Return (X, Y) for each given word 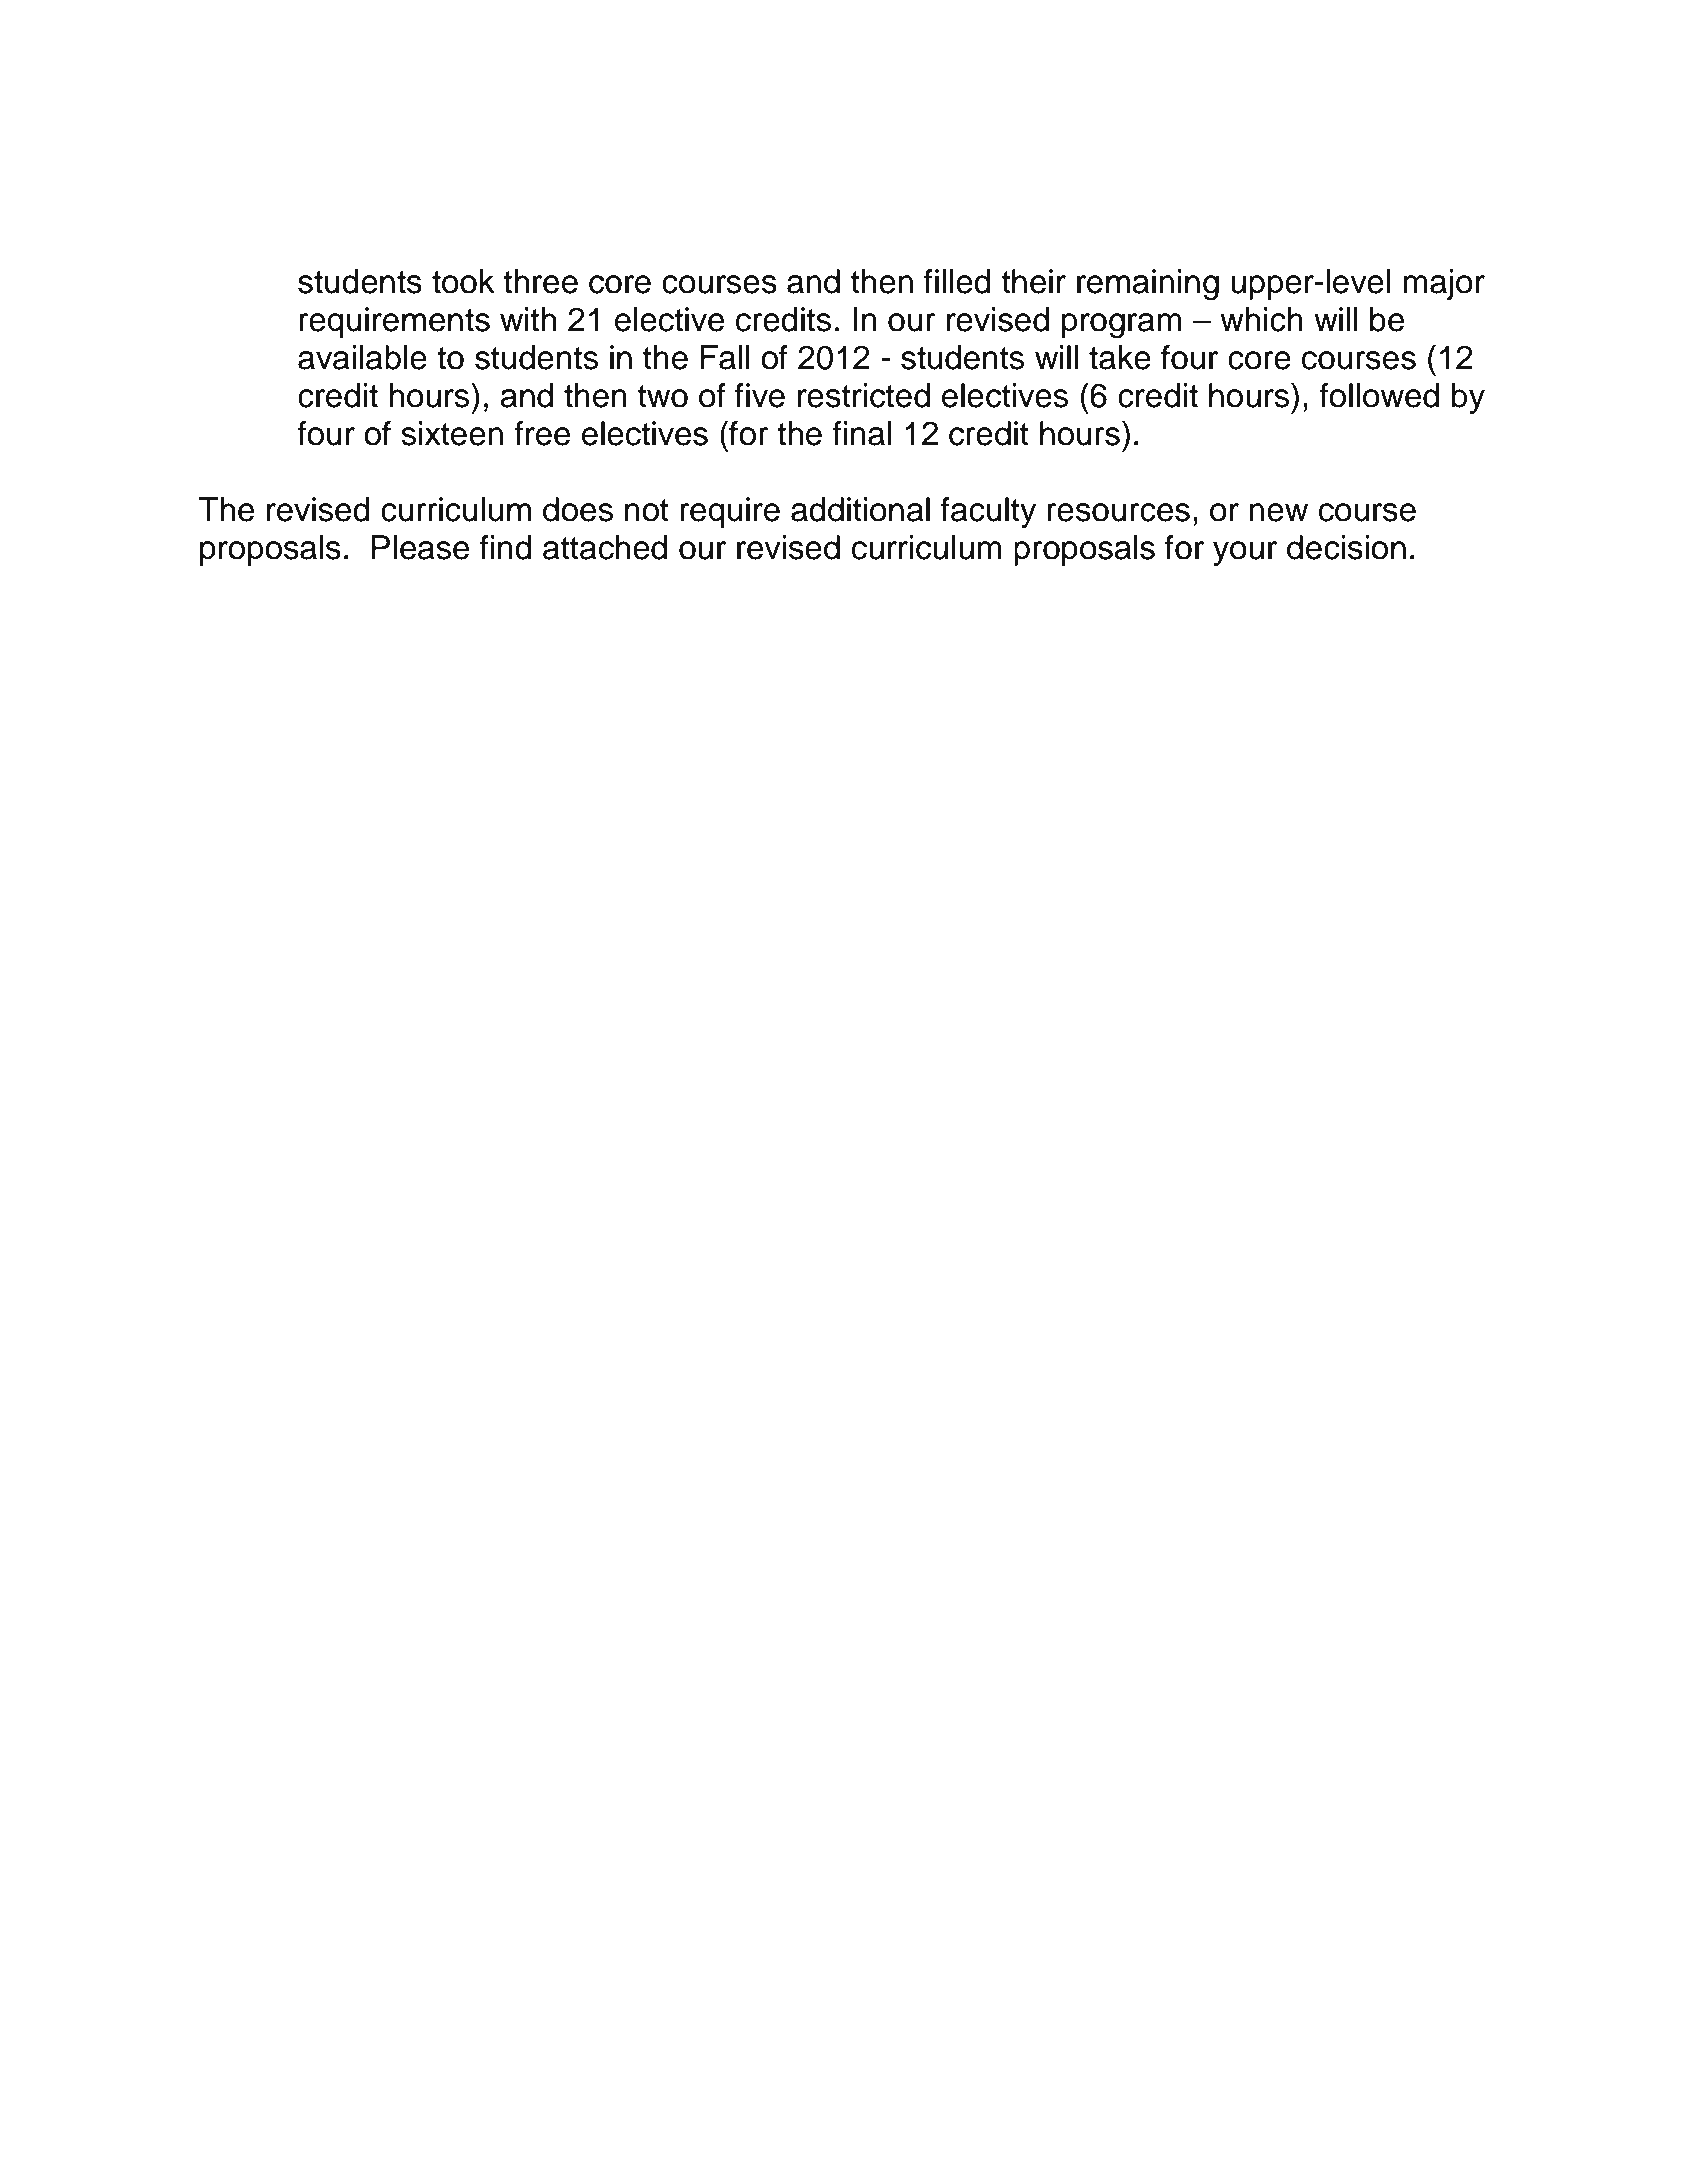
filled (957, 281)
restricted (864, 395)
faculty (988, 512)
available (362, 357)
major (1444, 284)
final (861, 433)
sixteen (452, 433)
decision (1346, 547)
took (463, 281)
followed (1379, 395)
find (506, 547)
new (1278, 512)
